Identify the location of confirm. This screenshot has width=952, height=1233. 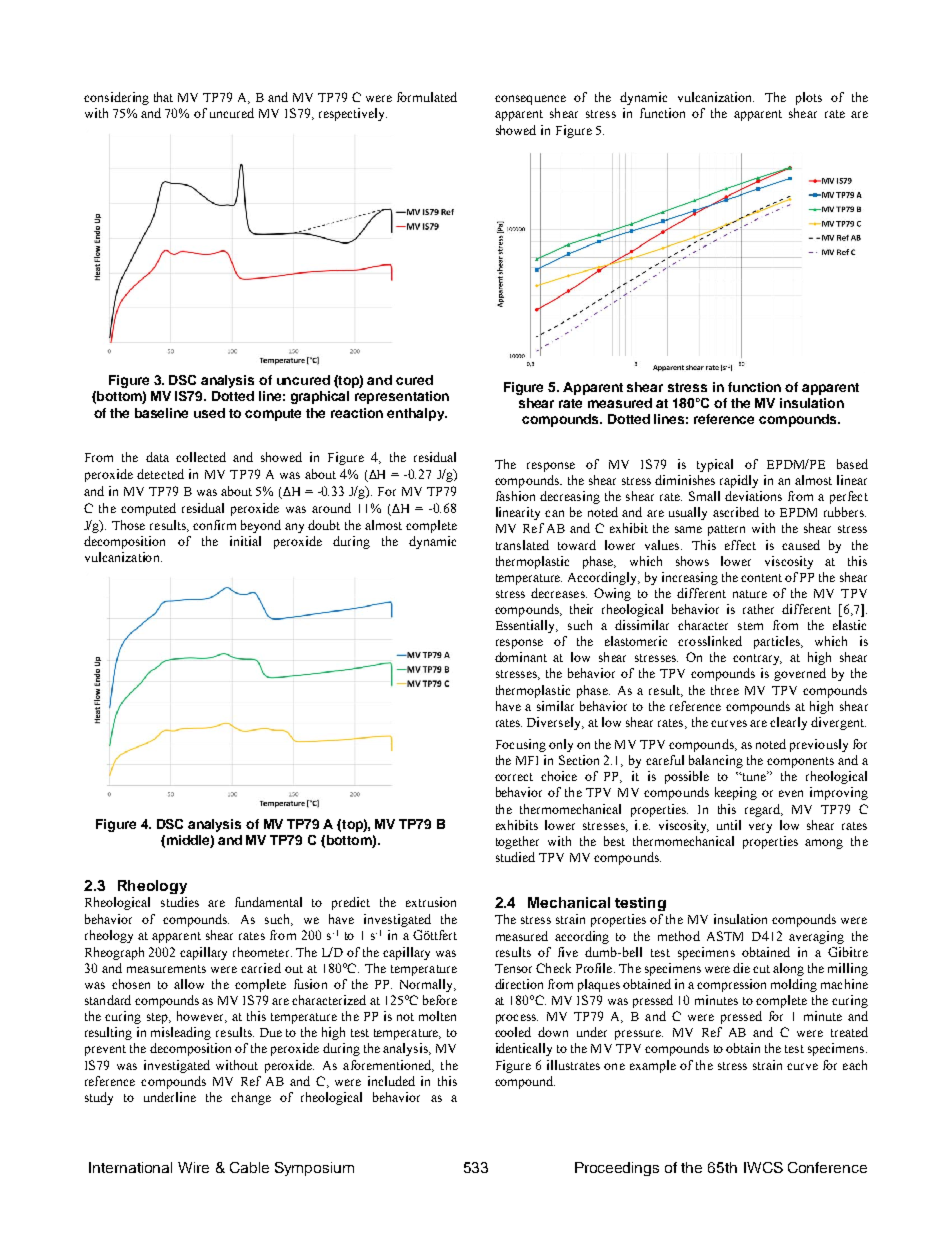
(214, 525).
